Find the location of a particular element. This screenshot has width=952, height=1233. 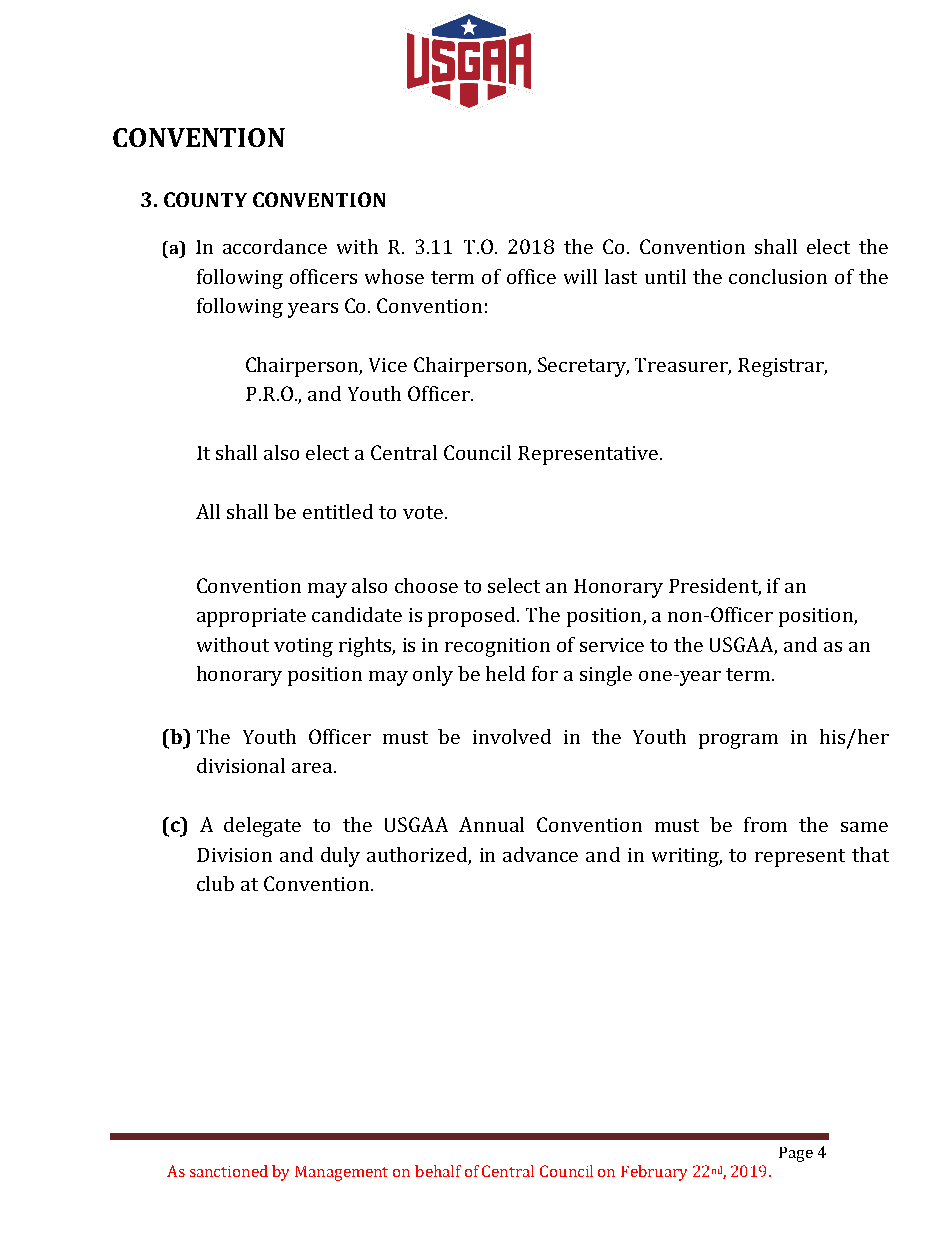

will is located at coordinates (580, 276).
